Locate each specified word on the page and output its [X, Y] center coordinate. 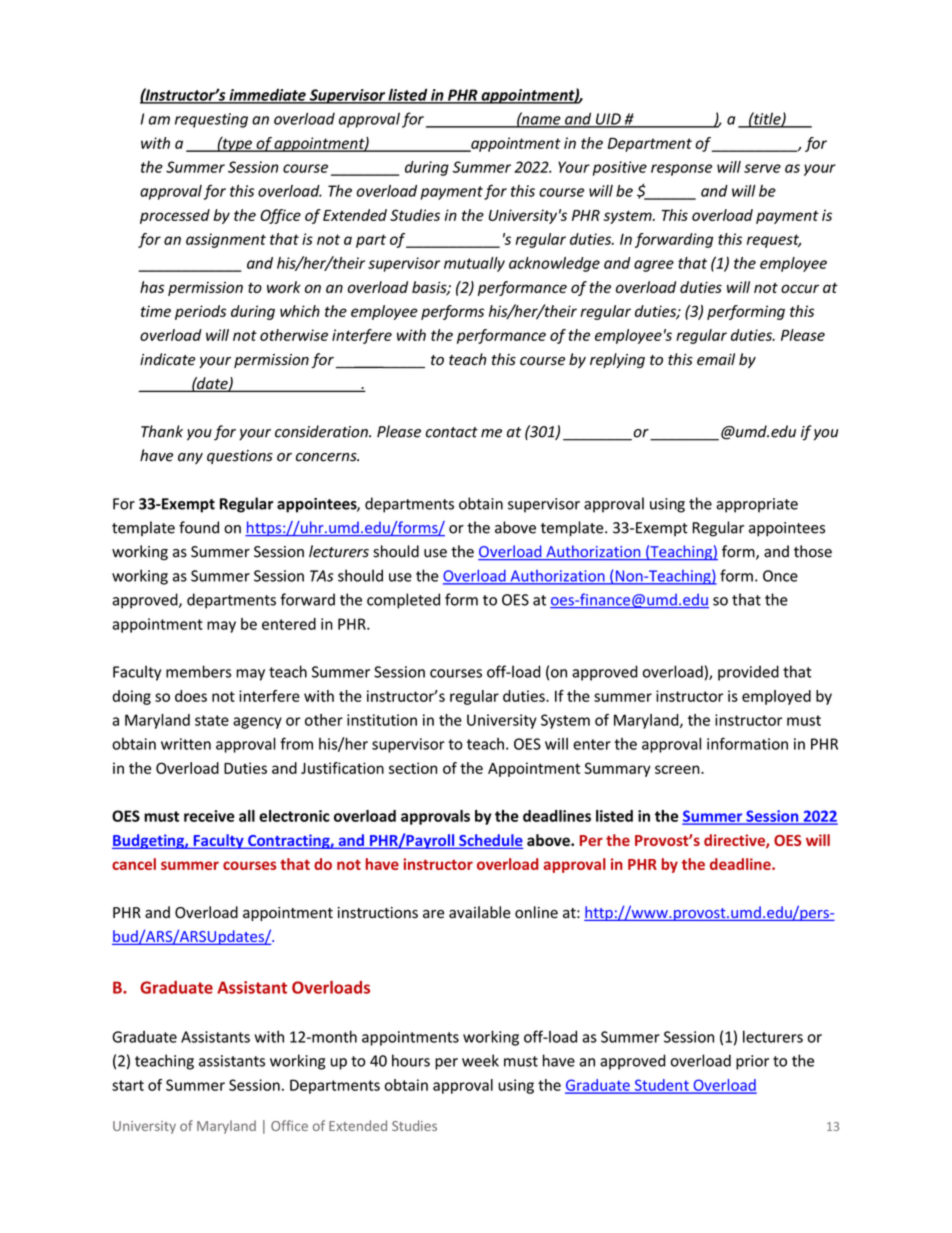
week [480, 1060]
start [128, 1085]
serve [762, 168]
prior [752, 1062]
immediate [267, 96]
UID [608, 120]
